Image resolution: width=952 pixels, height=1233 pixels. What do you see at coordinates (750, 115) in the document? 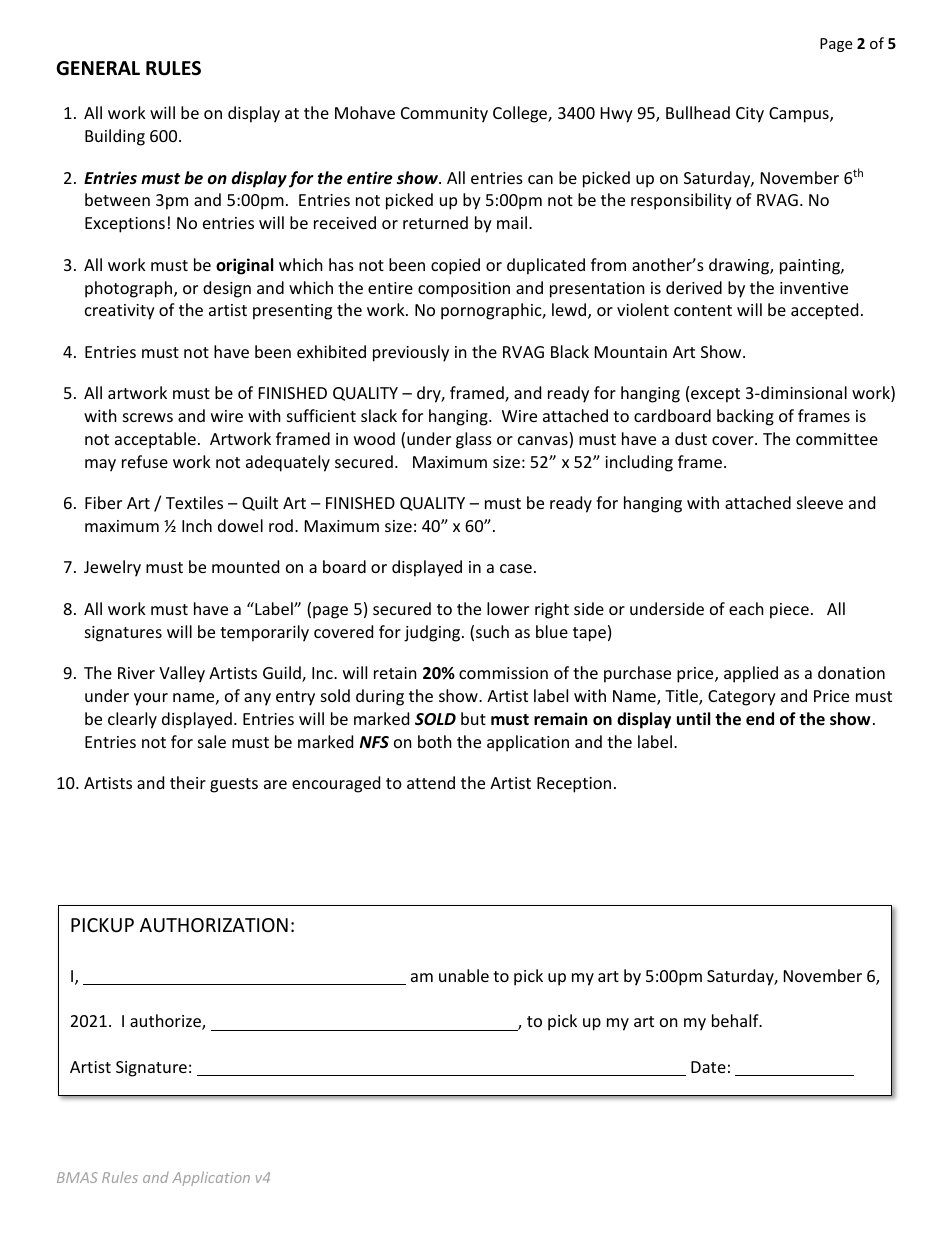
I see `City` at bounding box center [750, 115].
